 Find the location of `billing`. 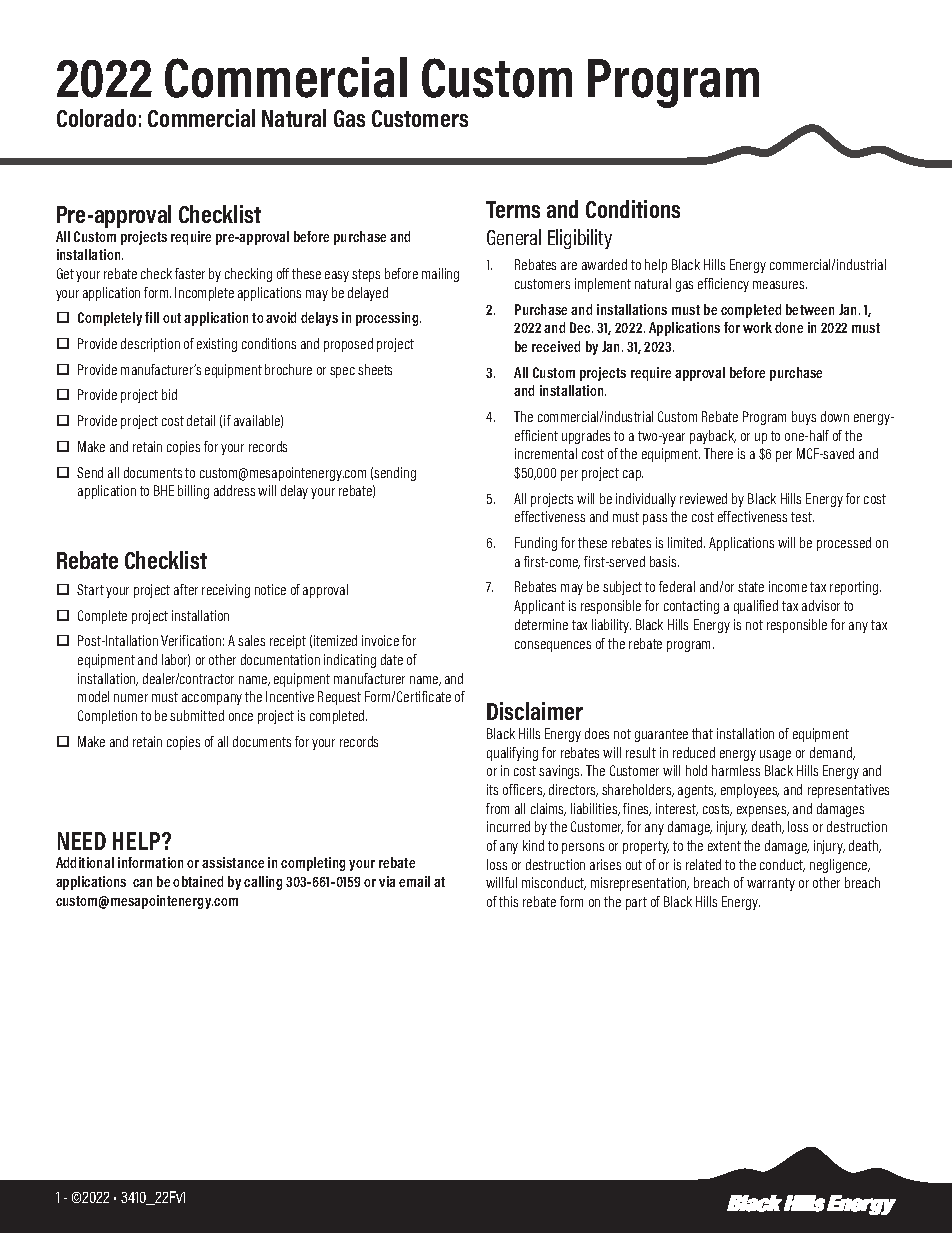

billing is located at coordinates (193, 492).
